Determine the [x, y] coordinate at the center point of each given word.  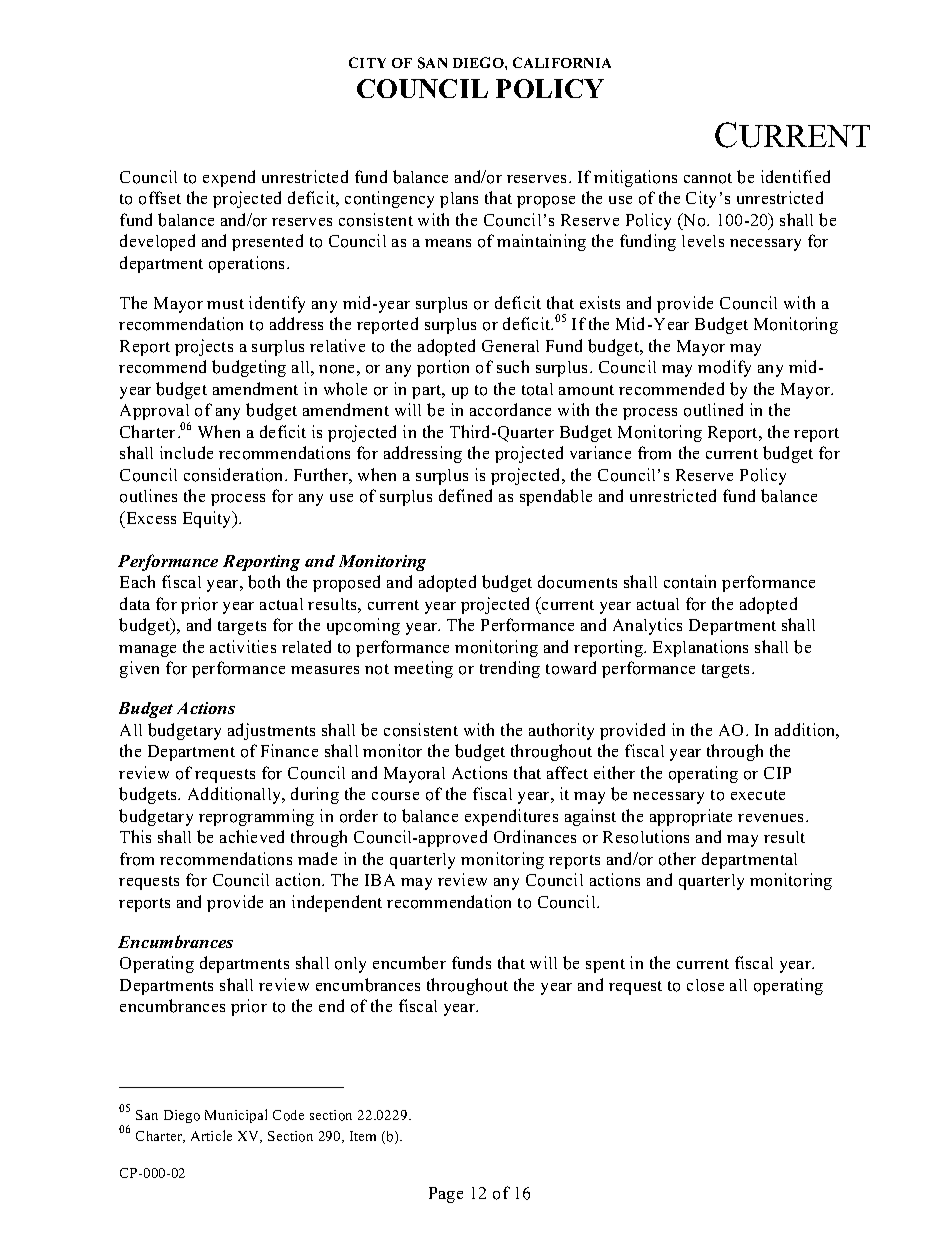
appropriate [691, 817]
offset [160, 198]
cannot [708, 178]
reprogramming [256, 817]
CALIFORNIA [562, 62]
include [186, 452]
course [395, 796]
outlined [713, 410]
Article [211, 1135]
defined [465, 495]
